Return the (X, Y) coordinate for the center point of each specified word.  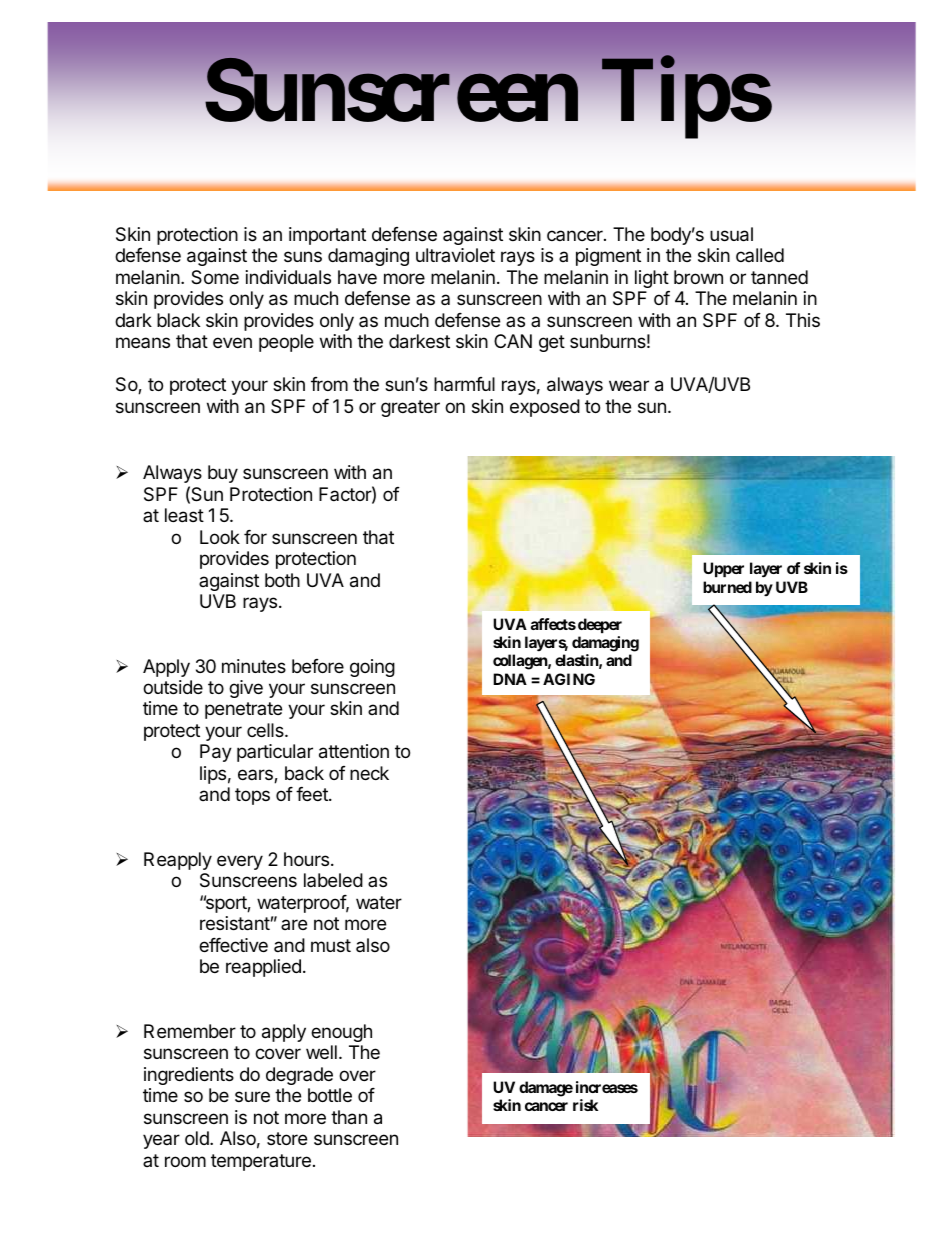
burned (727, 587)
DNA (510, 679)
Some (215, 277)
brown (698, 277)
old (198, 1138)
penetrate (243, 710)
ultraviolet (455, 255)
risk (585, 1105)
